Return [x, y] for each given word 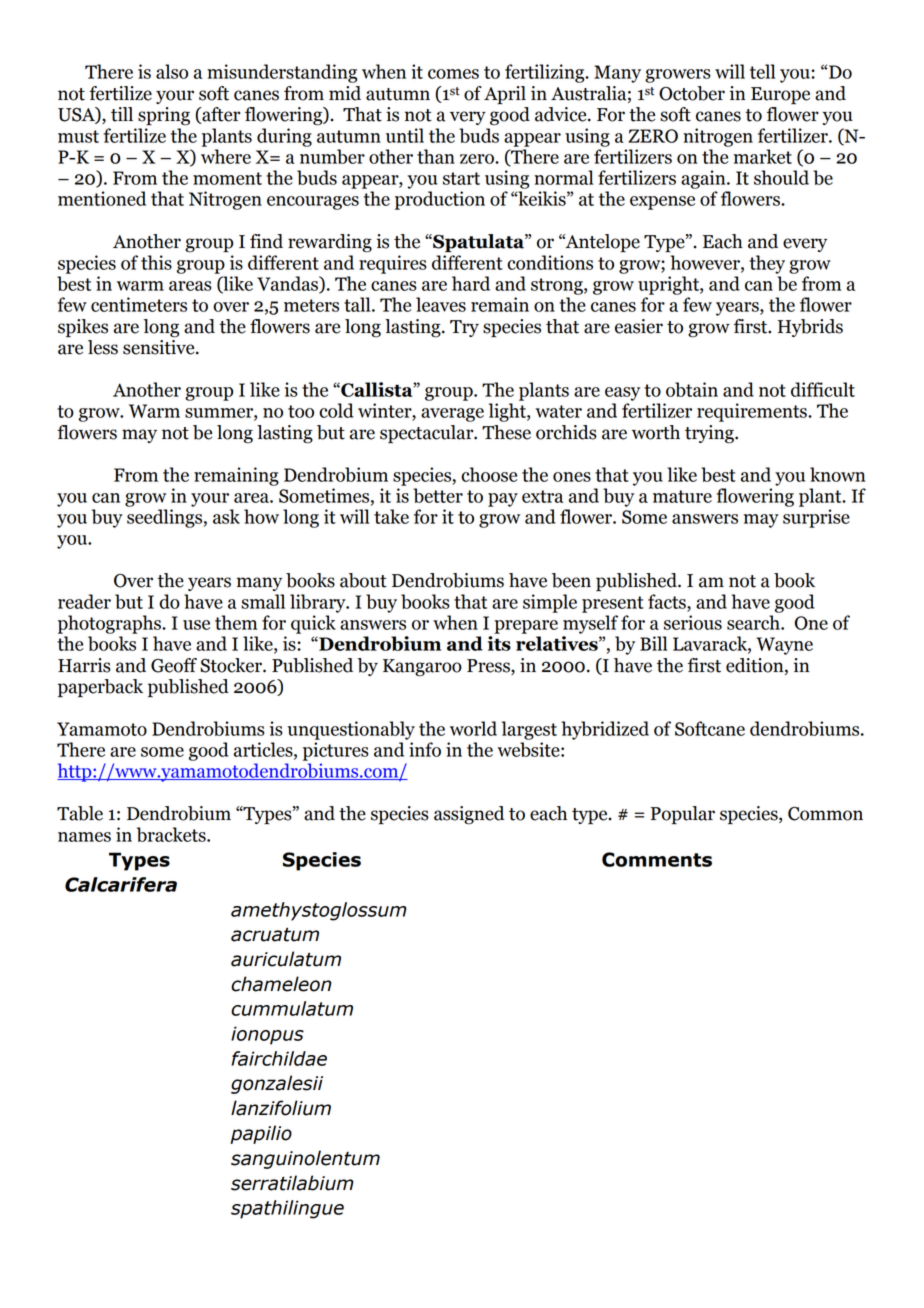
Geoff [174, 665]
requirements [753, 412]
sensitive [160, 347]
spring [164, 116]
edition [756, 666]
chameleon [281, 984]
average [452, 415]
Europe [780, 96]
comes [453, 74]
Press [489, 667]
